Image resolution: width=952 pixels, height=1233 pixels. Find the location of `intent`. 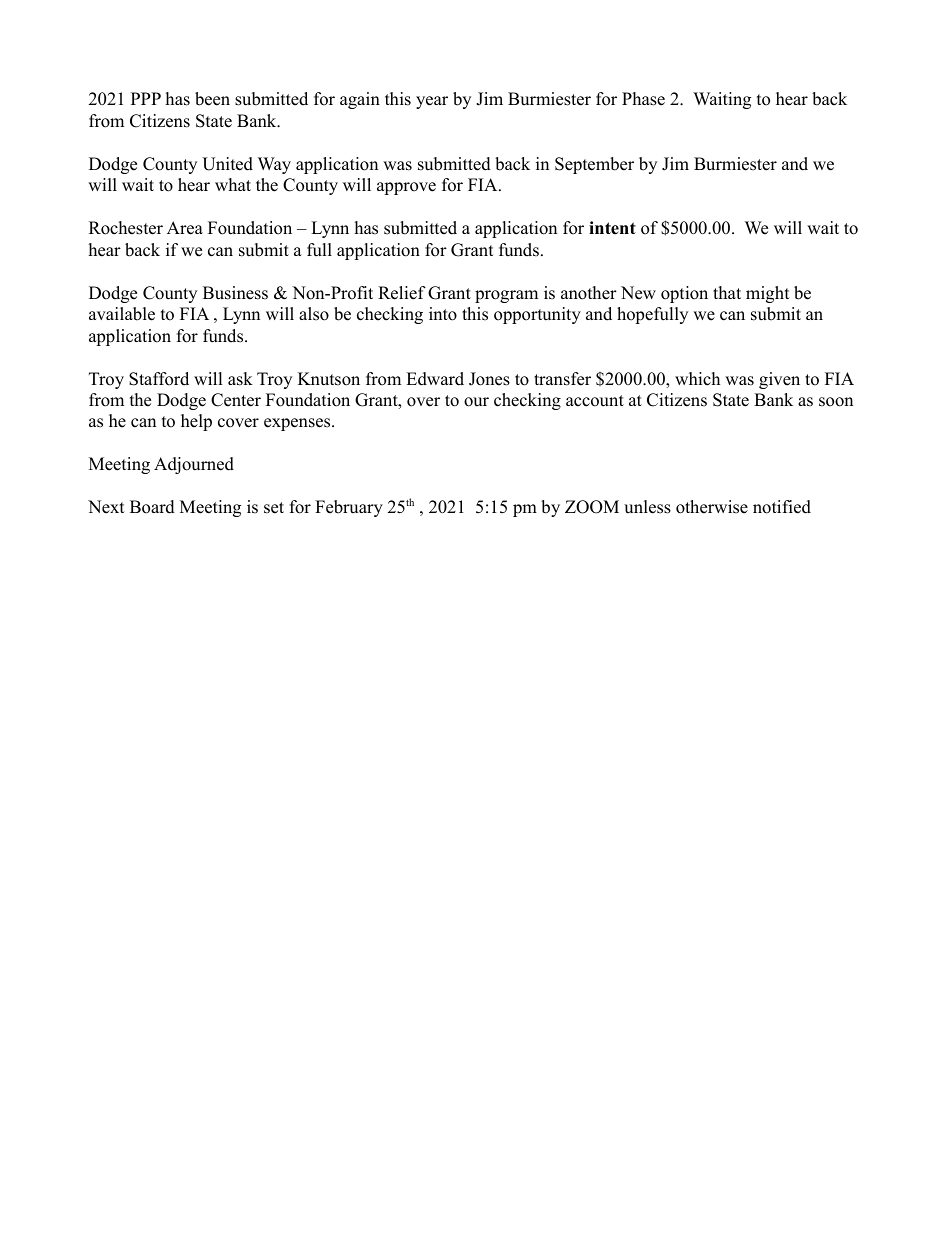

intent is located at coordinates (612, 228).
